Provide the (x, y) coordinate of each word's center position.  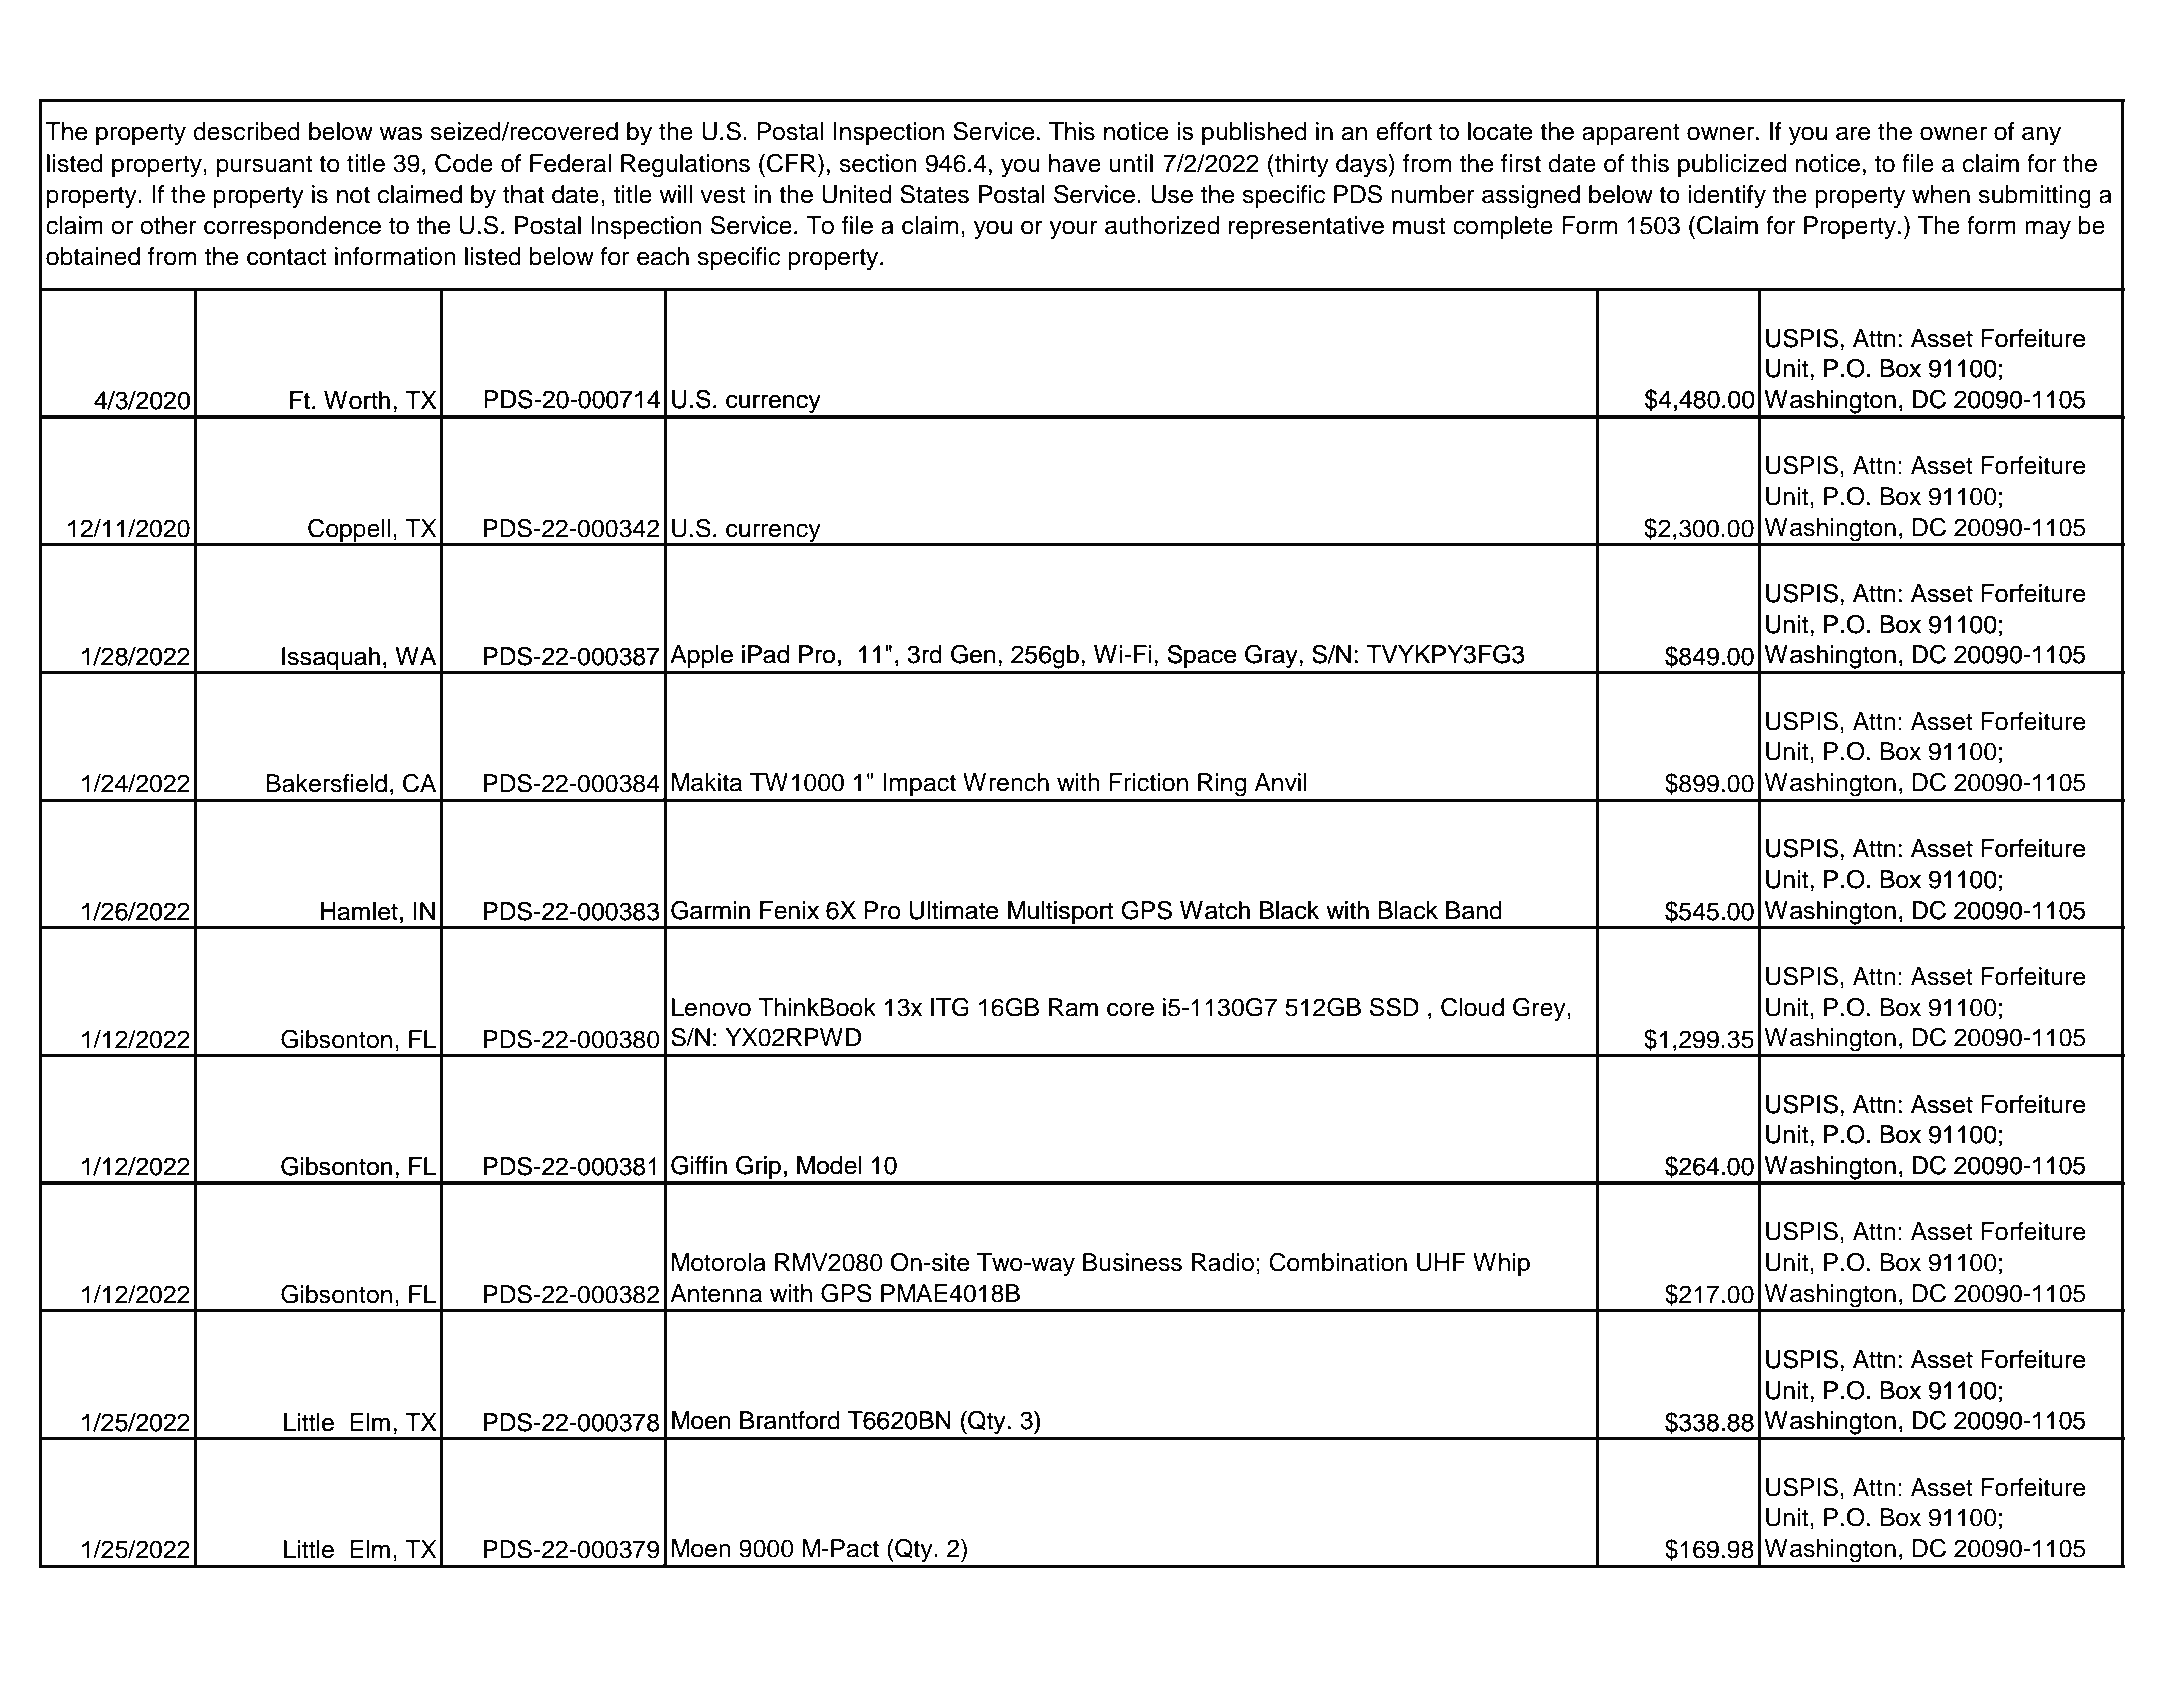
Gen (973, 654)
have (1075, 163)
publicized (1732, 165)
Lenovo (711, 1007)
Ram (1073, 1007)
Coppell (349, 532)
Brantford (790, 1420)
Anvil (1280, 782)
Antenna (716, 1293)
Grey (1540, 1009)
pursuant (264, 166)
